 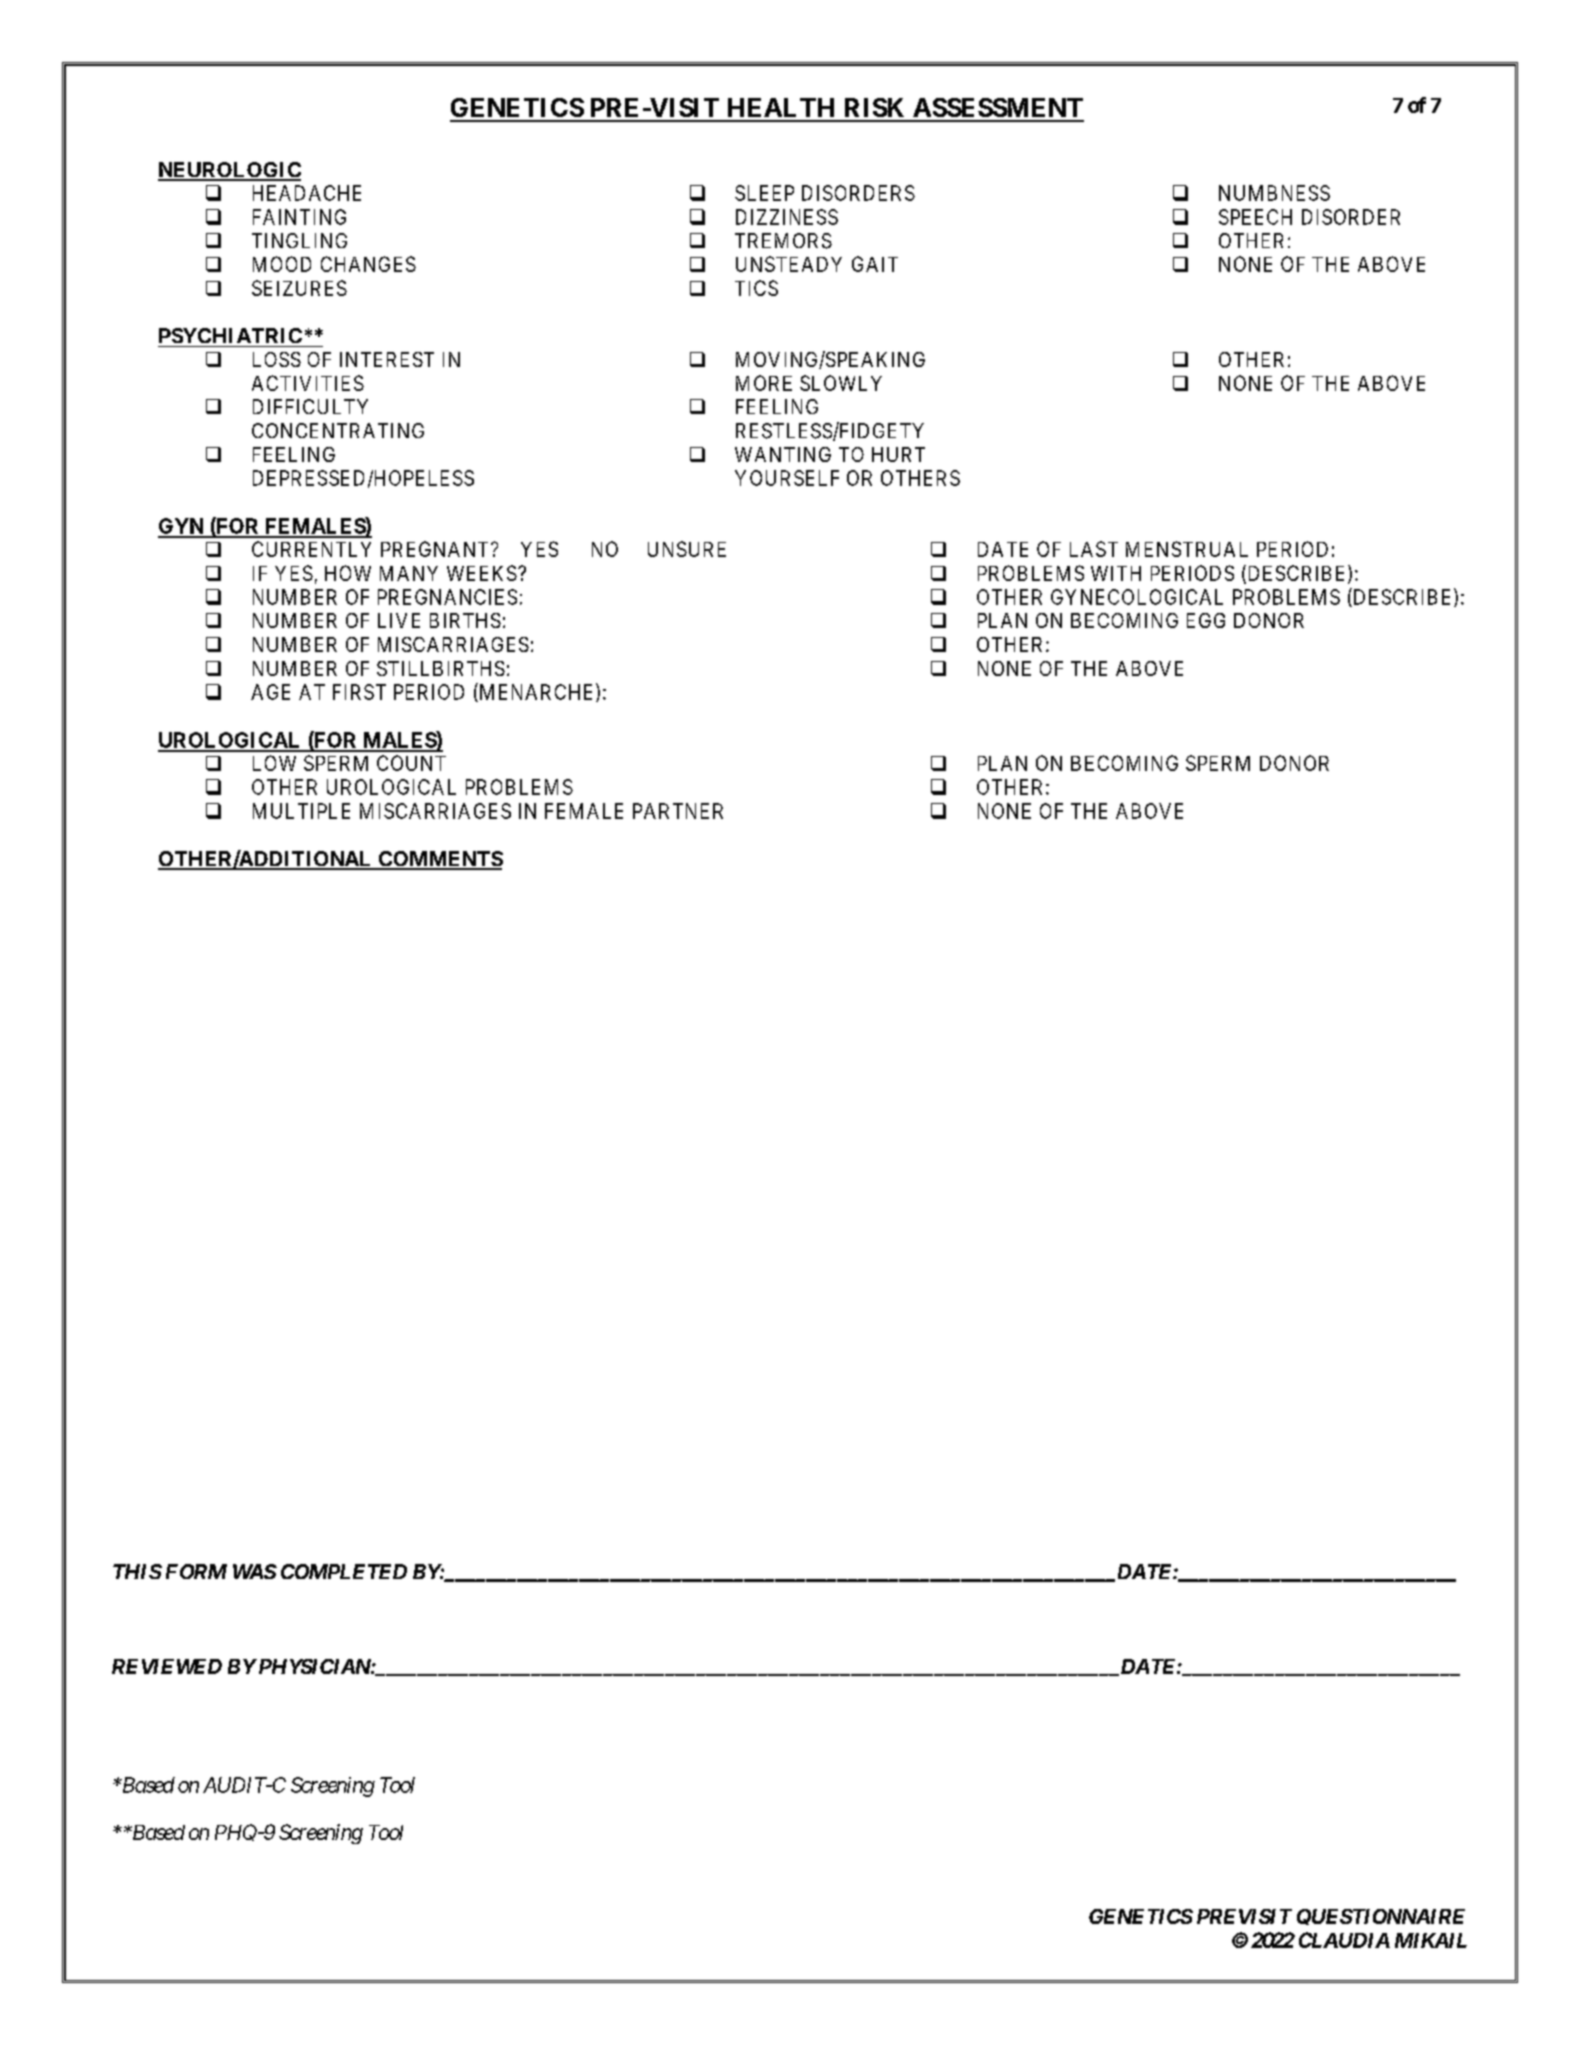 What do you see at coordinates (301, 811) in the document?
I see `MULTIPLE` at bounding box center [301, 811].
